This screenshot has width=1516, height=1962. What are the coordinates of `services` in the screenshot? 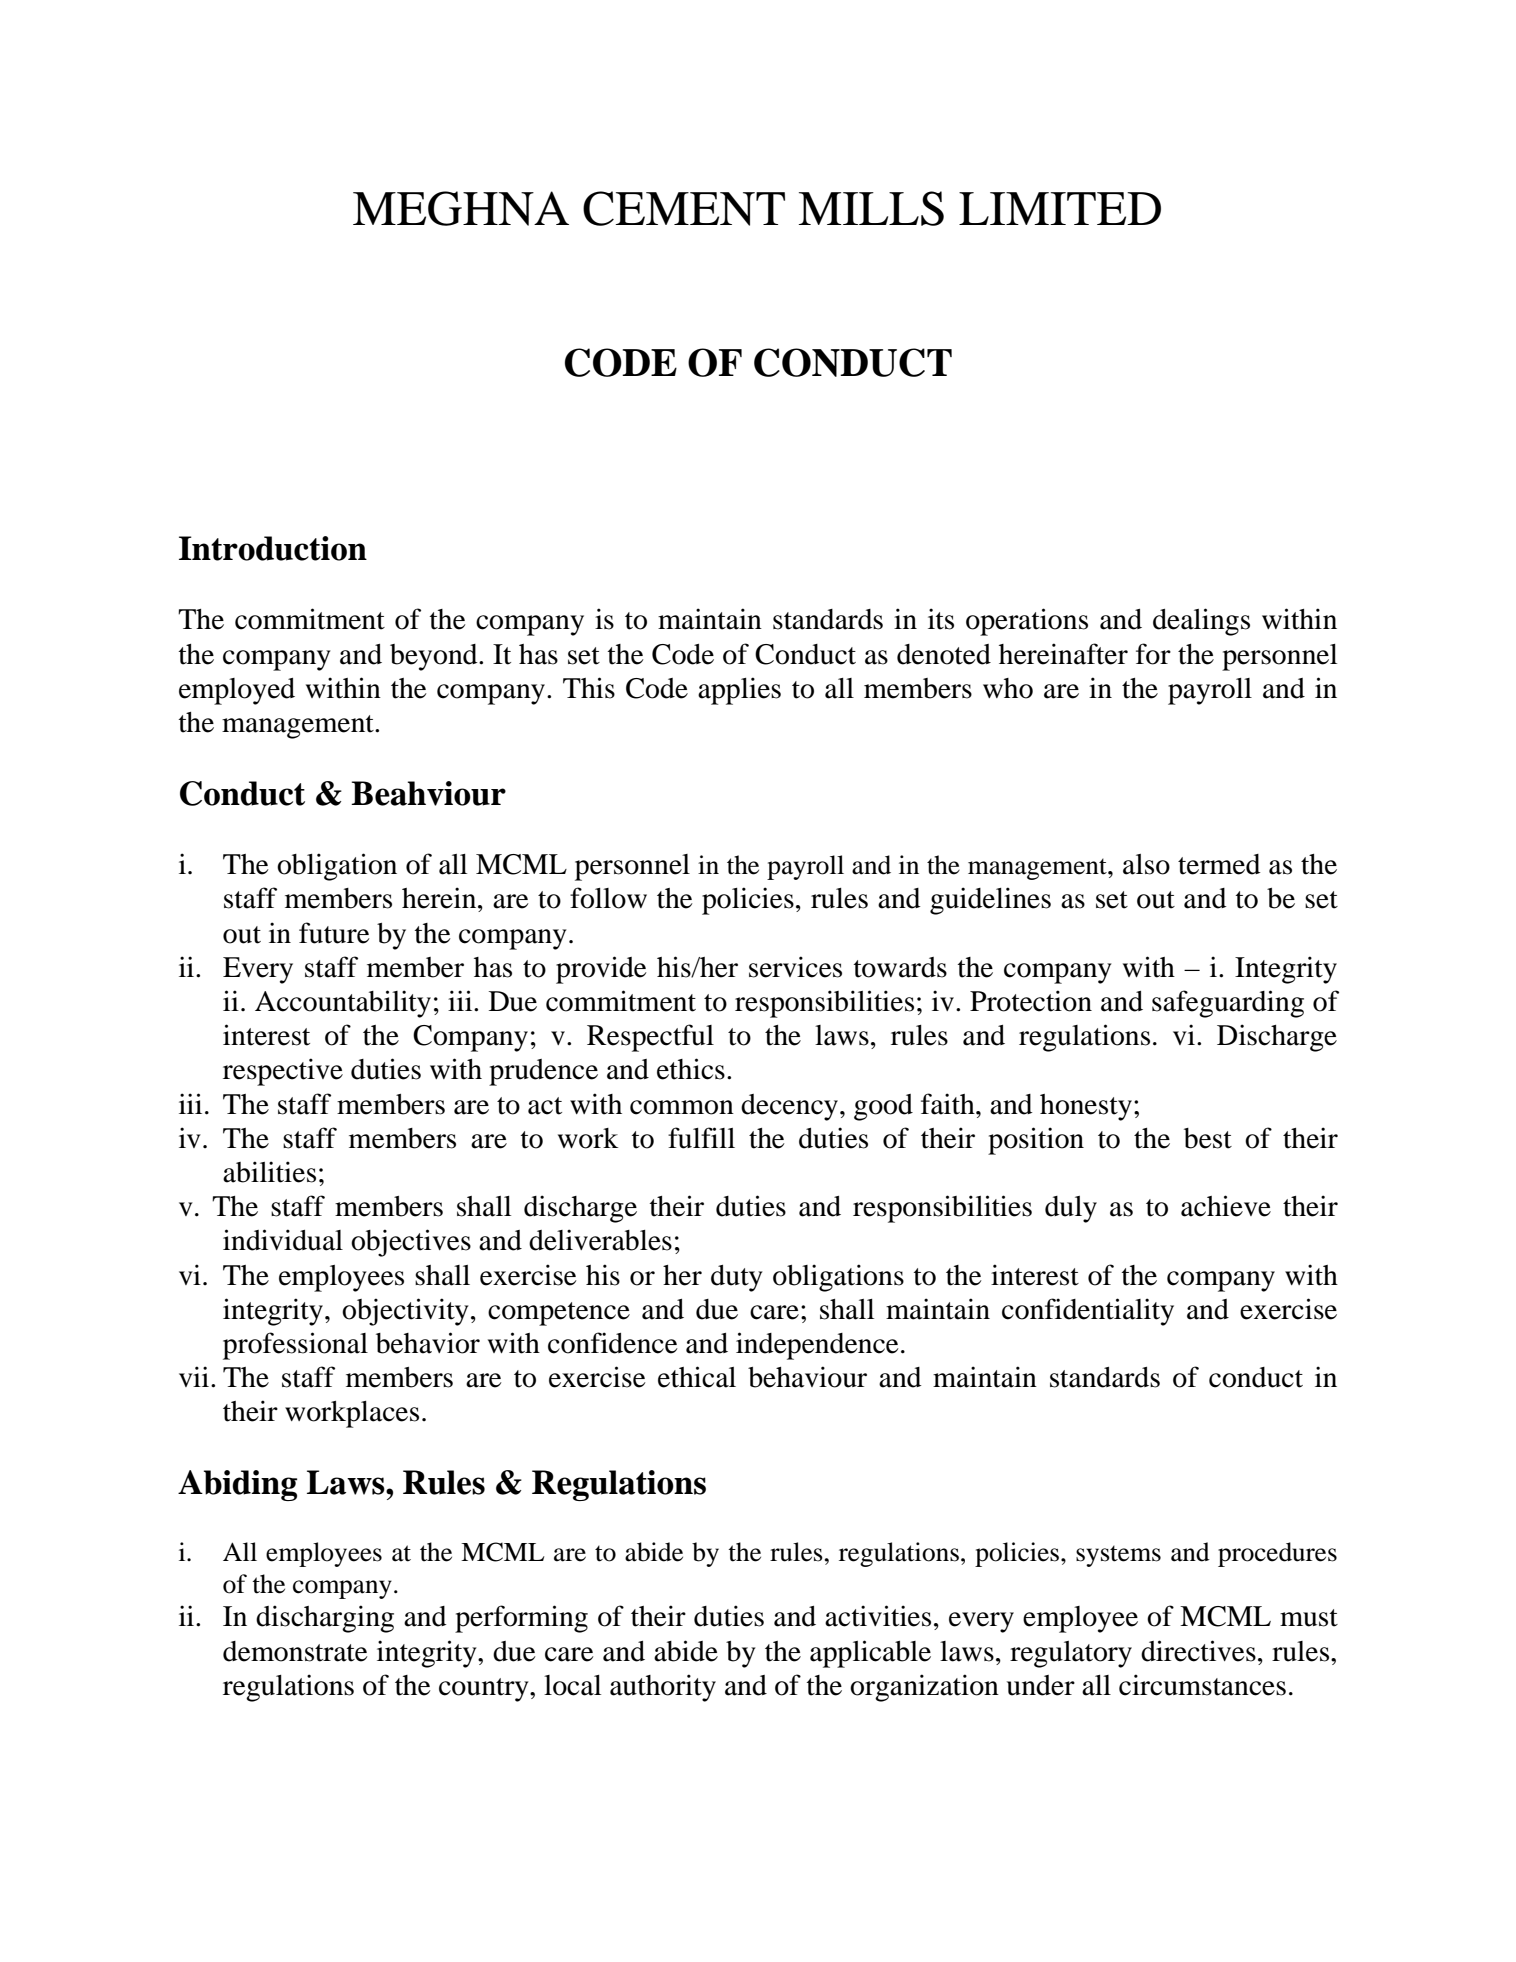 It's located at (795, 967).
